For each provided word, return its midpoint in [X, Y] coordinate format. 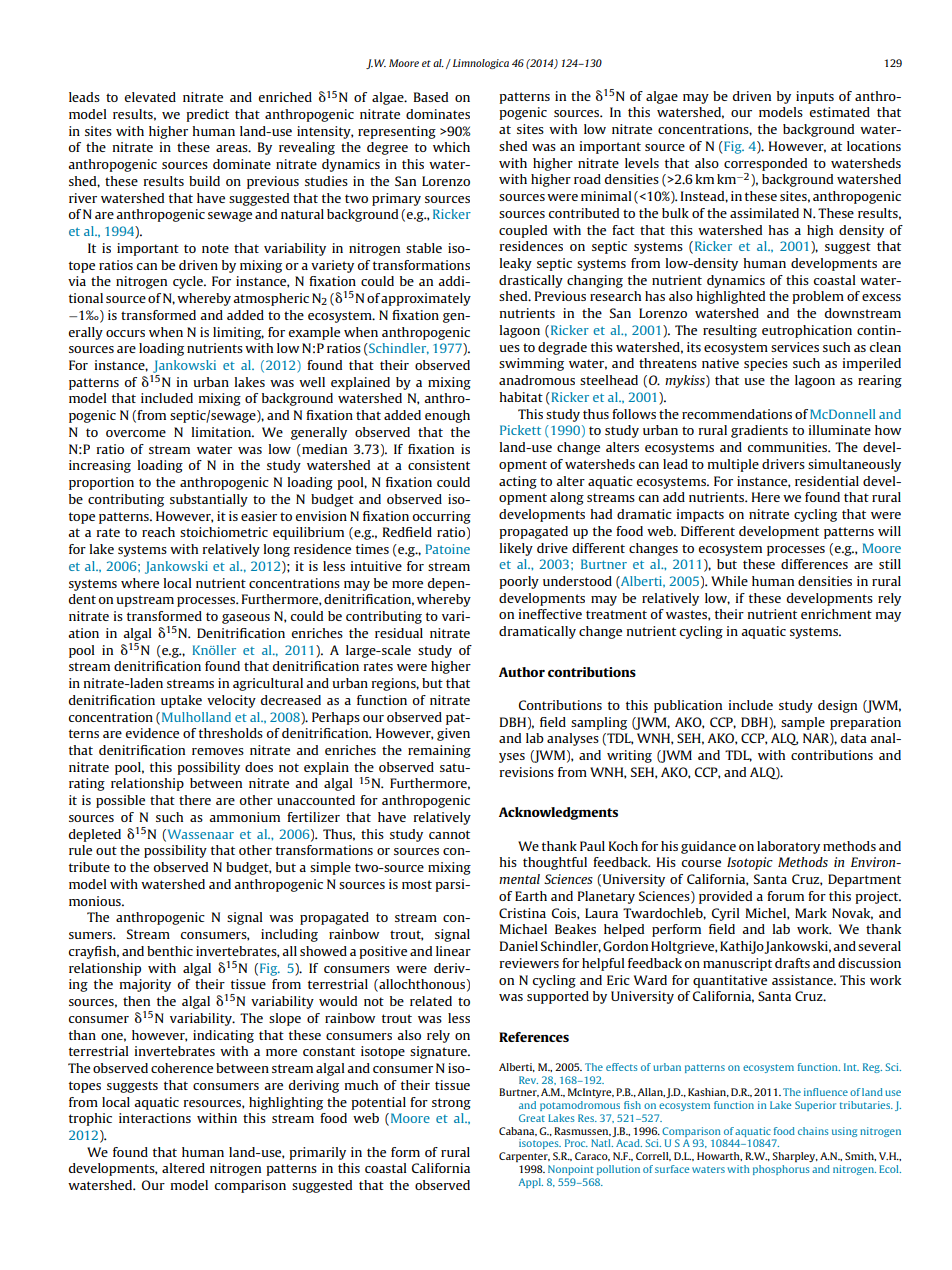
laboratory [788, 847]
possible [120, 801]
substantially [209, 500]
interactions [155, 1118]
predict [207, 115]
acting [518, 482]
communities [789, 447]
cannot [449, 834]
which [451, 147]
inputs [815, 97]
